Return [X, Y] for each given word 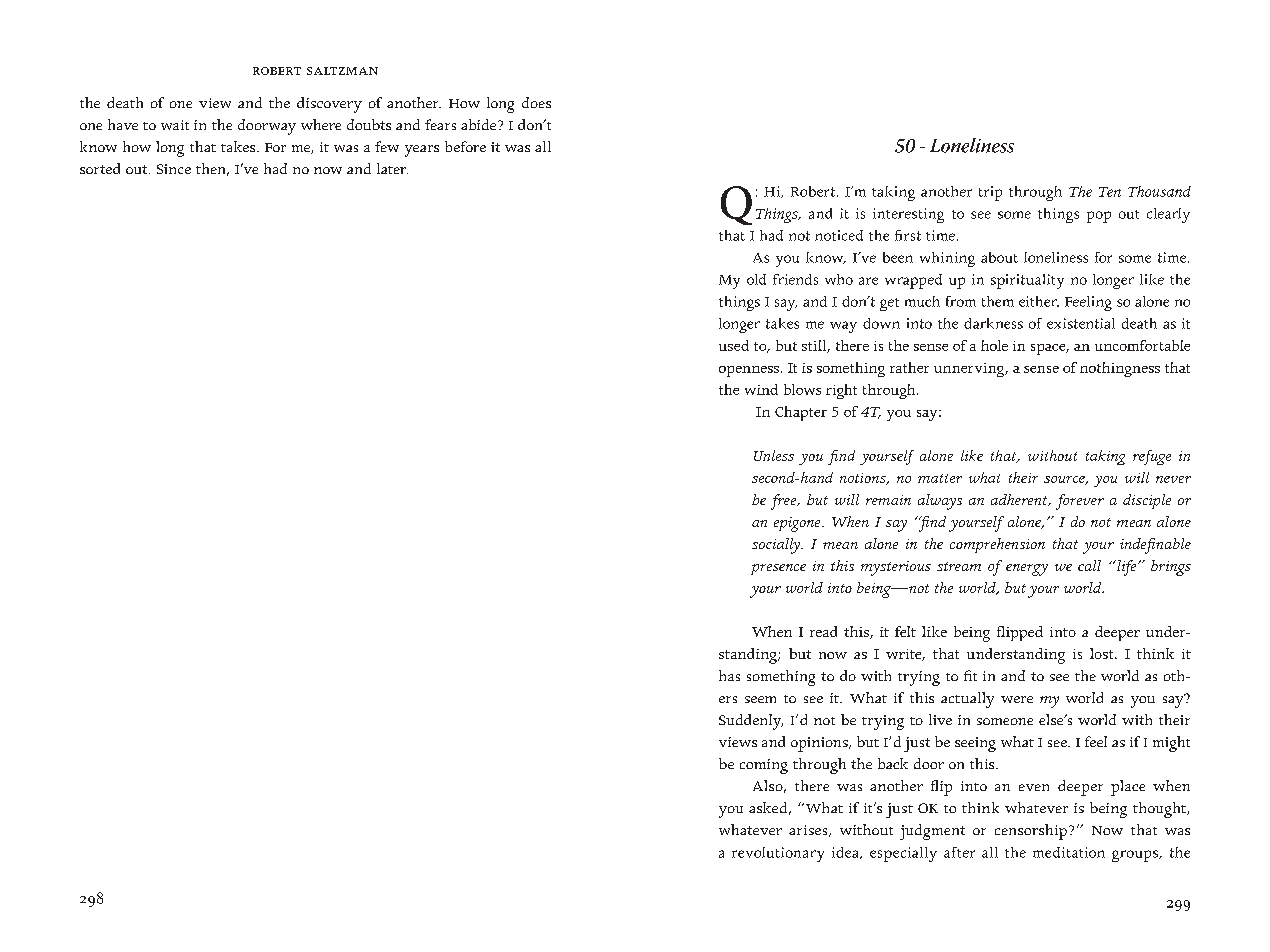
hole [994, 345]
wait [175, 125]
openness [749, 371]
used [734, 345]
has [729, 675]
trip [990, 193]
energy [1027, 570]
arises [809, 831]
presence [778, 569]
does [536, 102]
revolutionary [778, 854]
